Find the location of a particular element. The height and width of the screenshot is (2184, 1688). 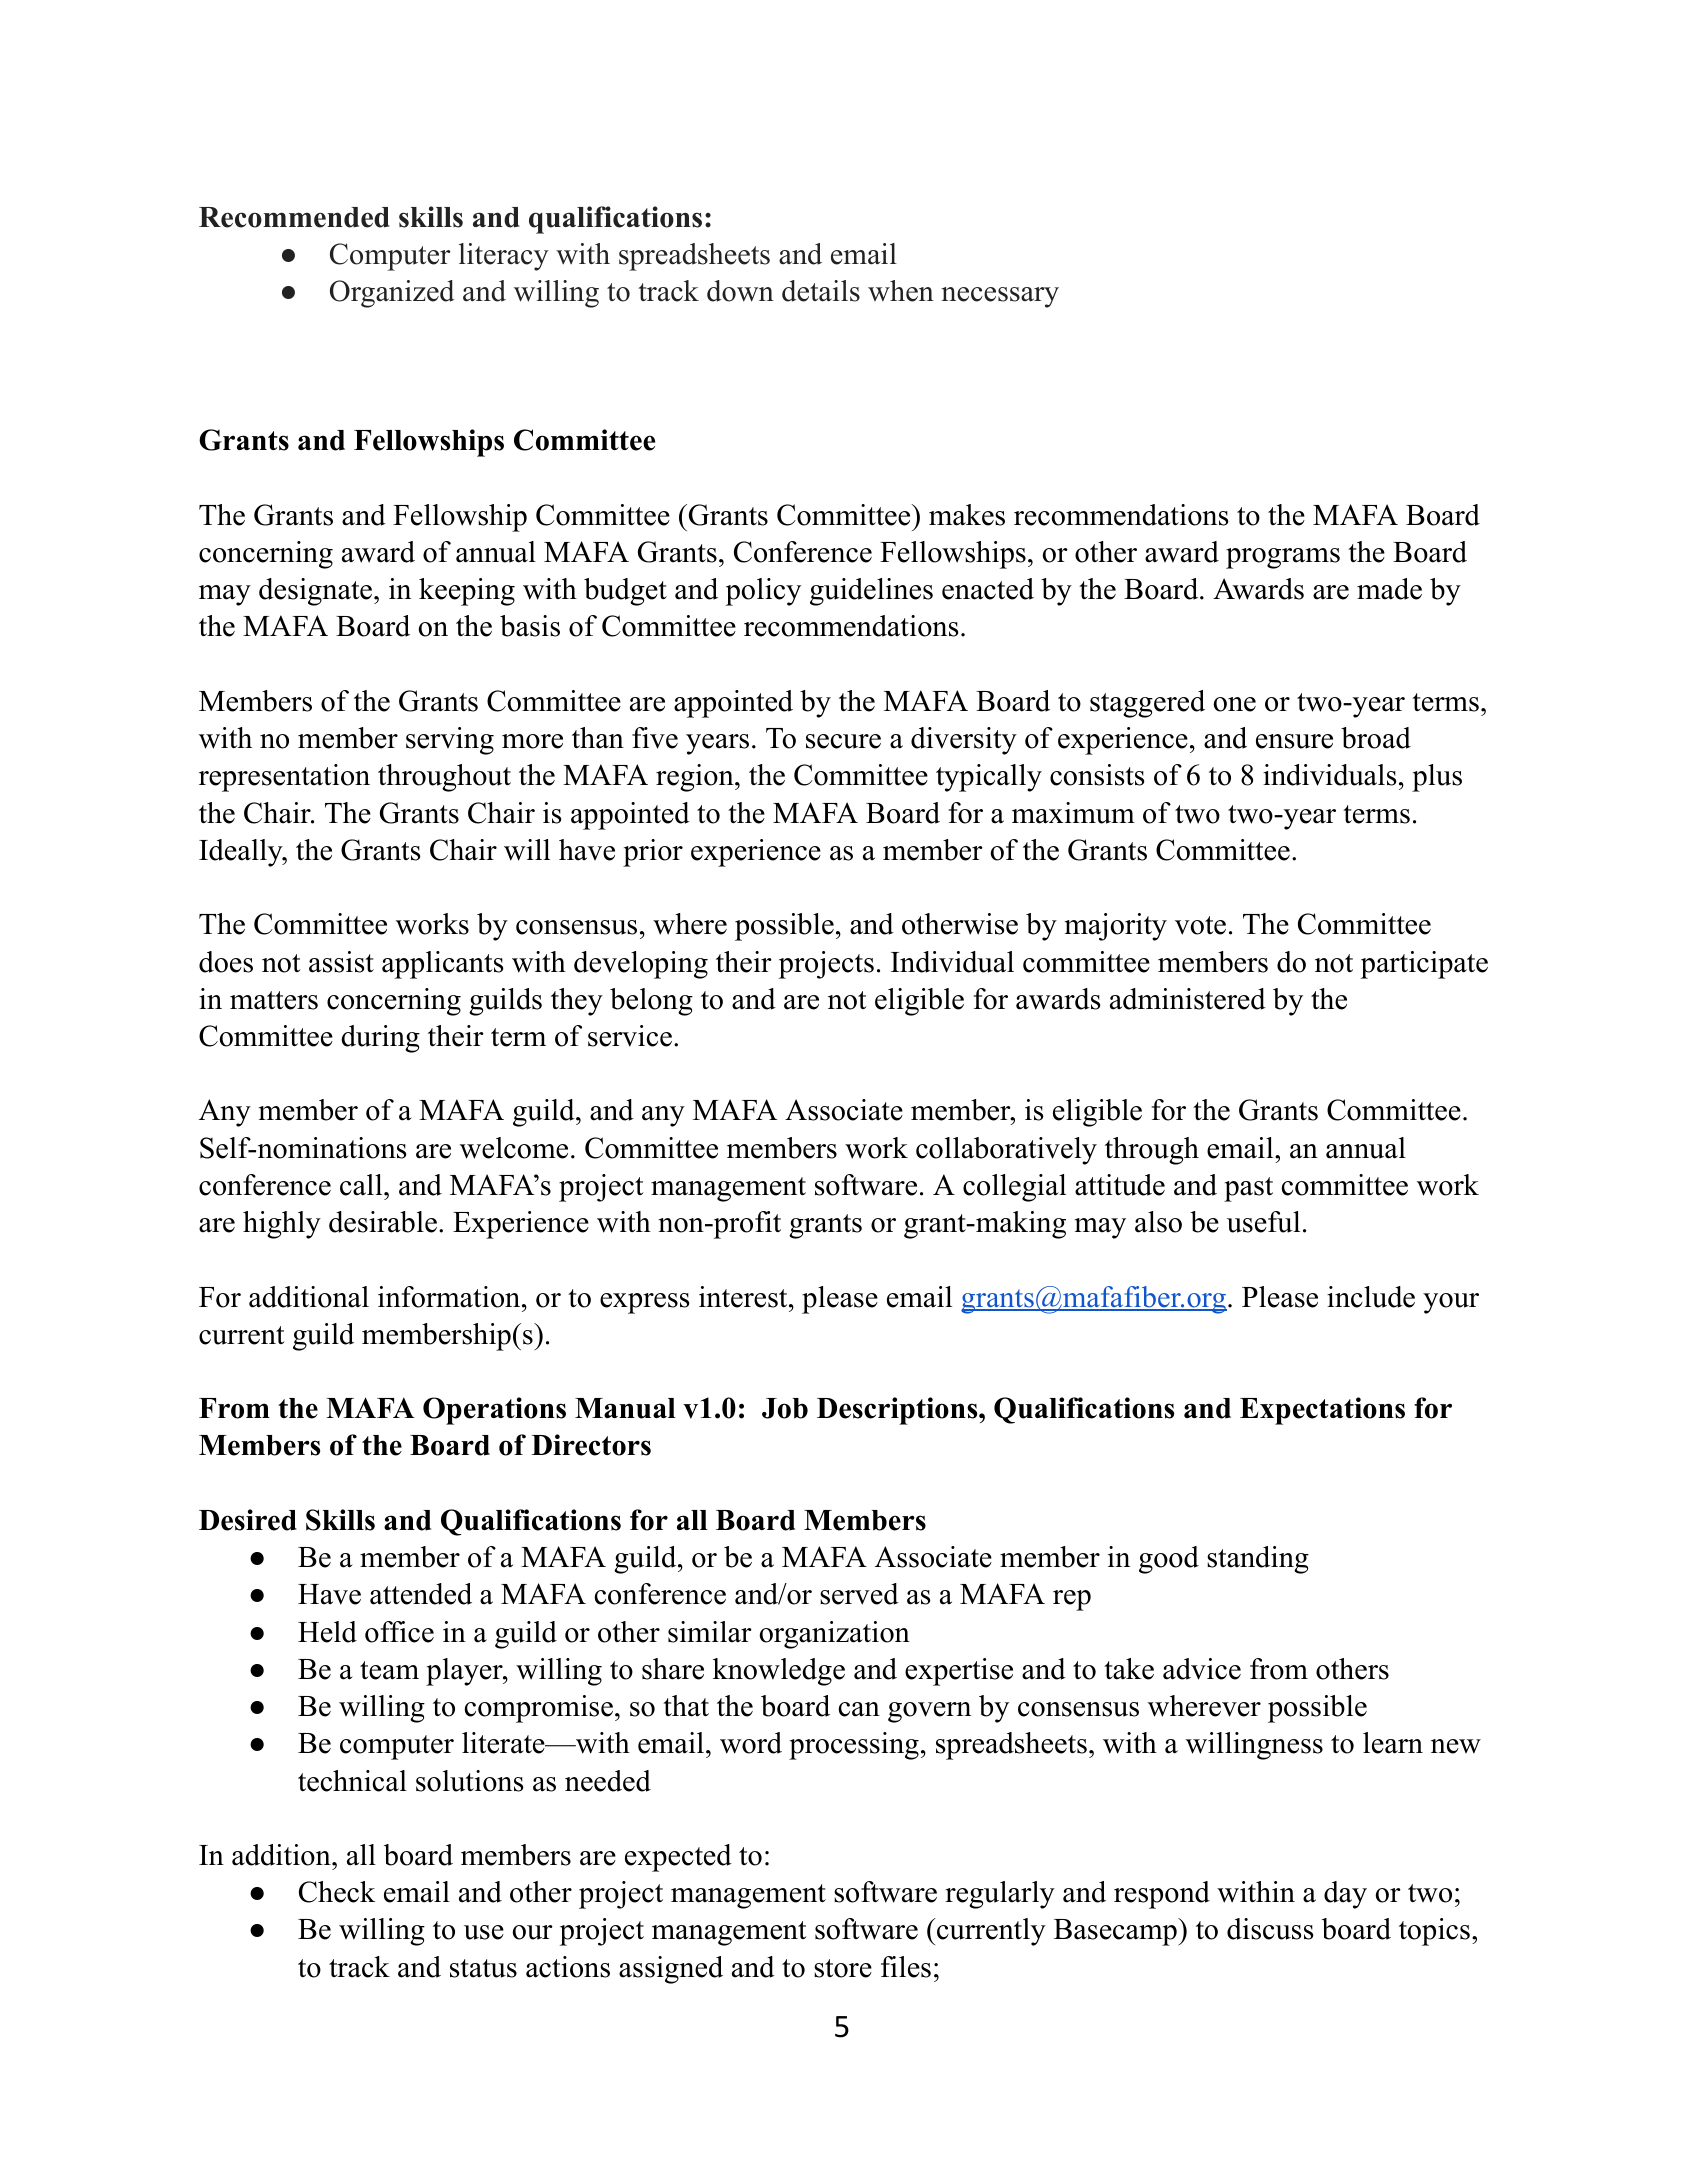

details is located at coordinates (821, 291).
